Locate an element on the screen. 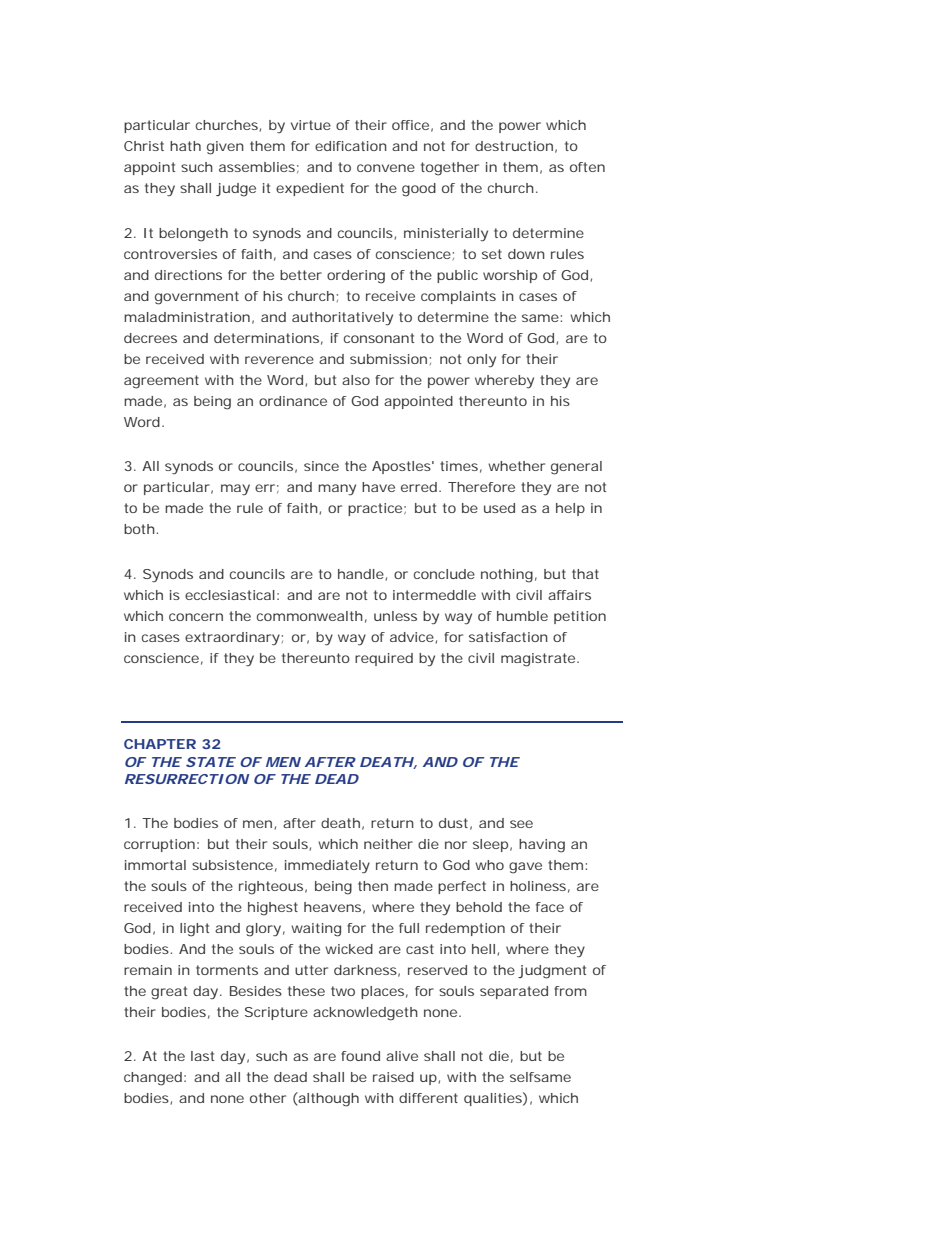  edification is located at coordinates (351, 146).
